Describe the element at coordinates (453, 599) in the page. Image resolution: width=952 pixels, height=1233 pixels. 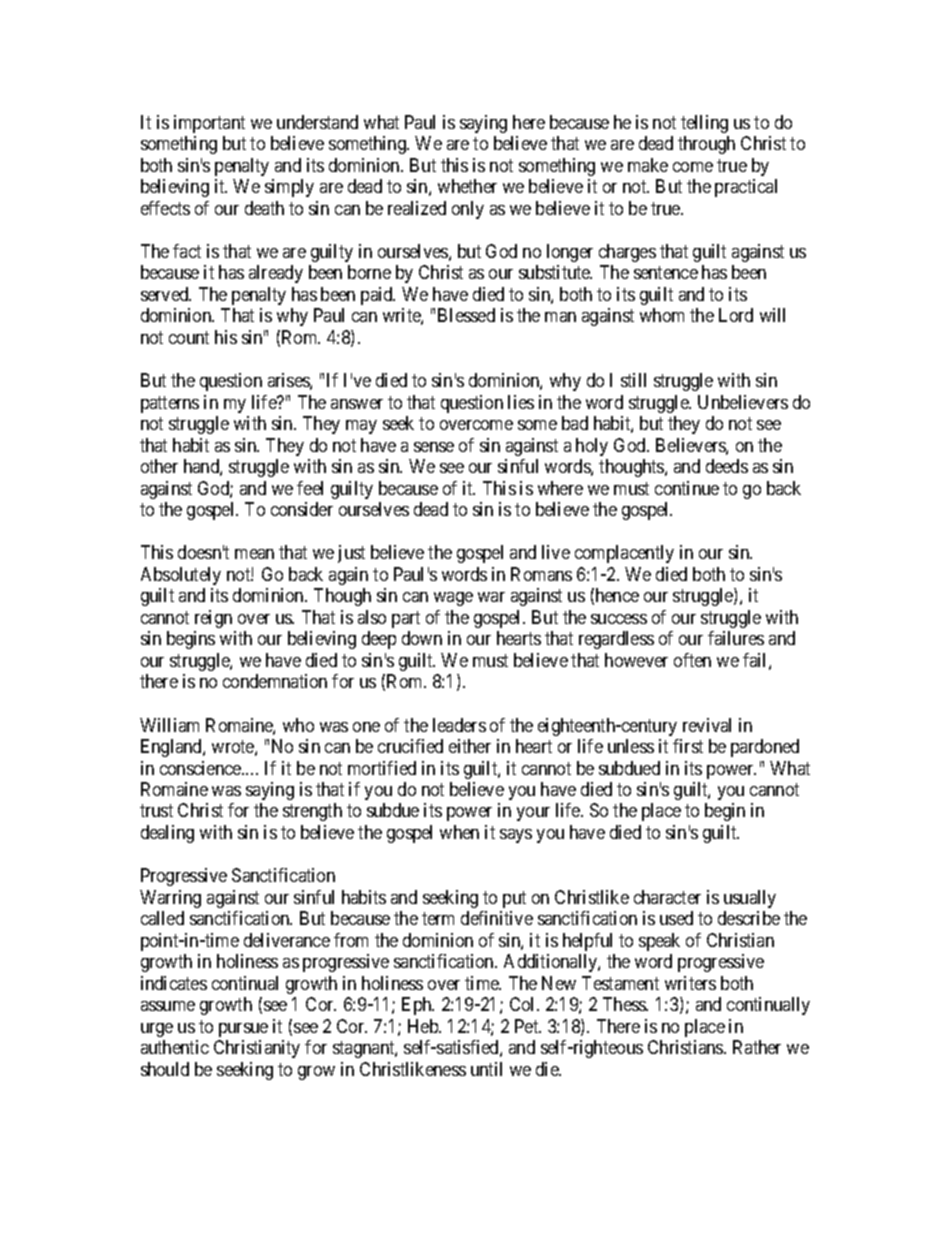
I see `wage` at that location.
